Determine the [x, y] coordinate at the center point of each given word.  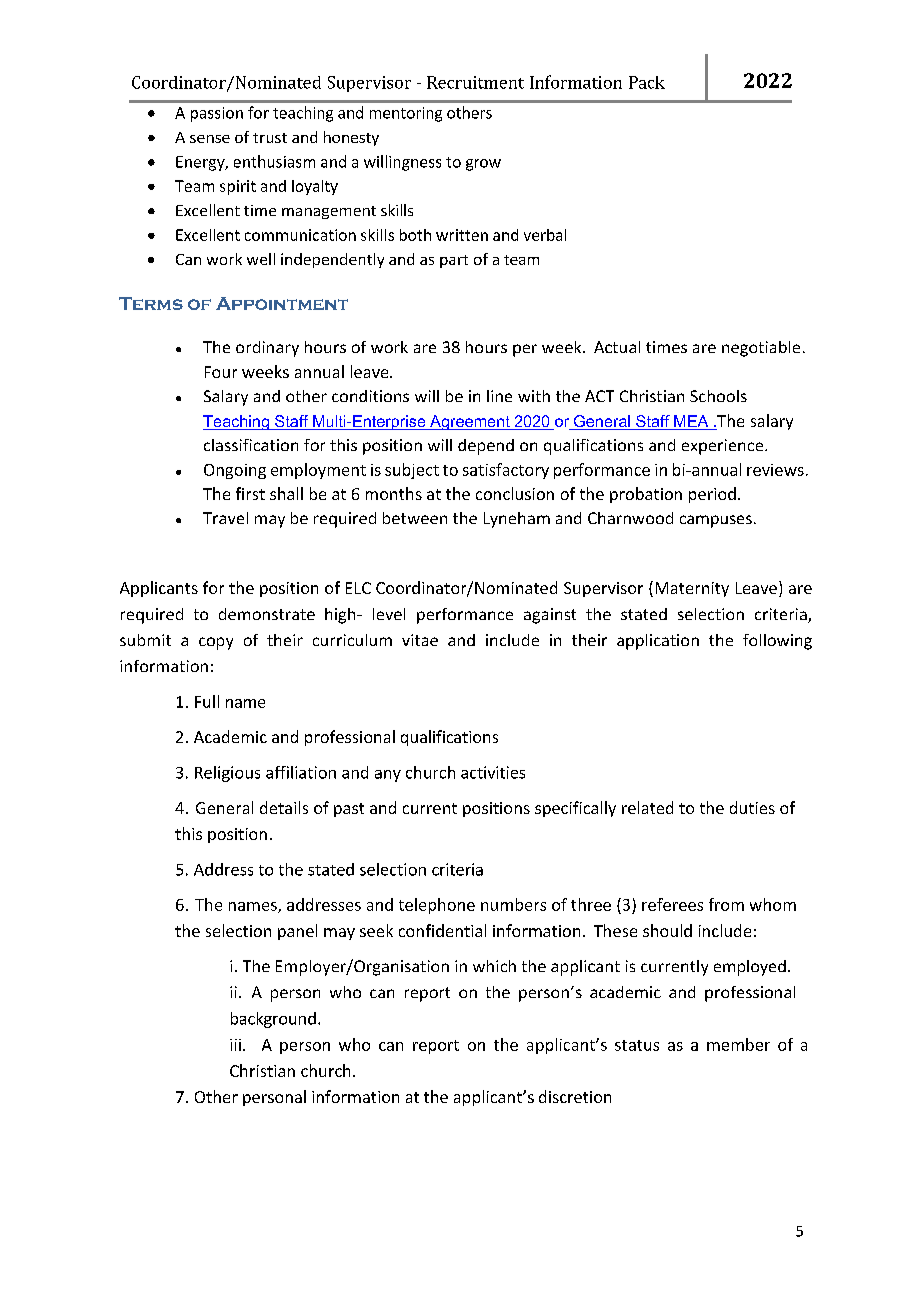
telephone [437, 906]
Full [207, 701]
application [658, 642]
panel [297, 932]
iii [235, 1045]
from [726, 904]
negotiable [761, 349]
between [415, 518]
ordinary [267, 349]
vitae [420, 640]
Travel [225, 518]
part [454, 261]
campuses [716, 521]
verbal [545, 235]
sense [210, 139]
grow [483, 165]
